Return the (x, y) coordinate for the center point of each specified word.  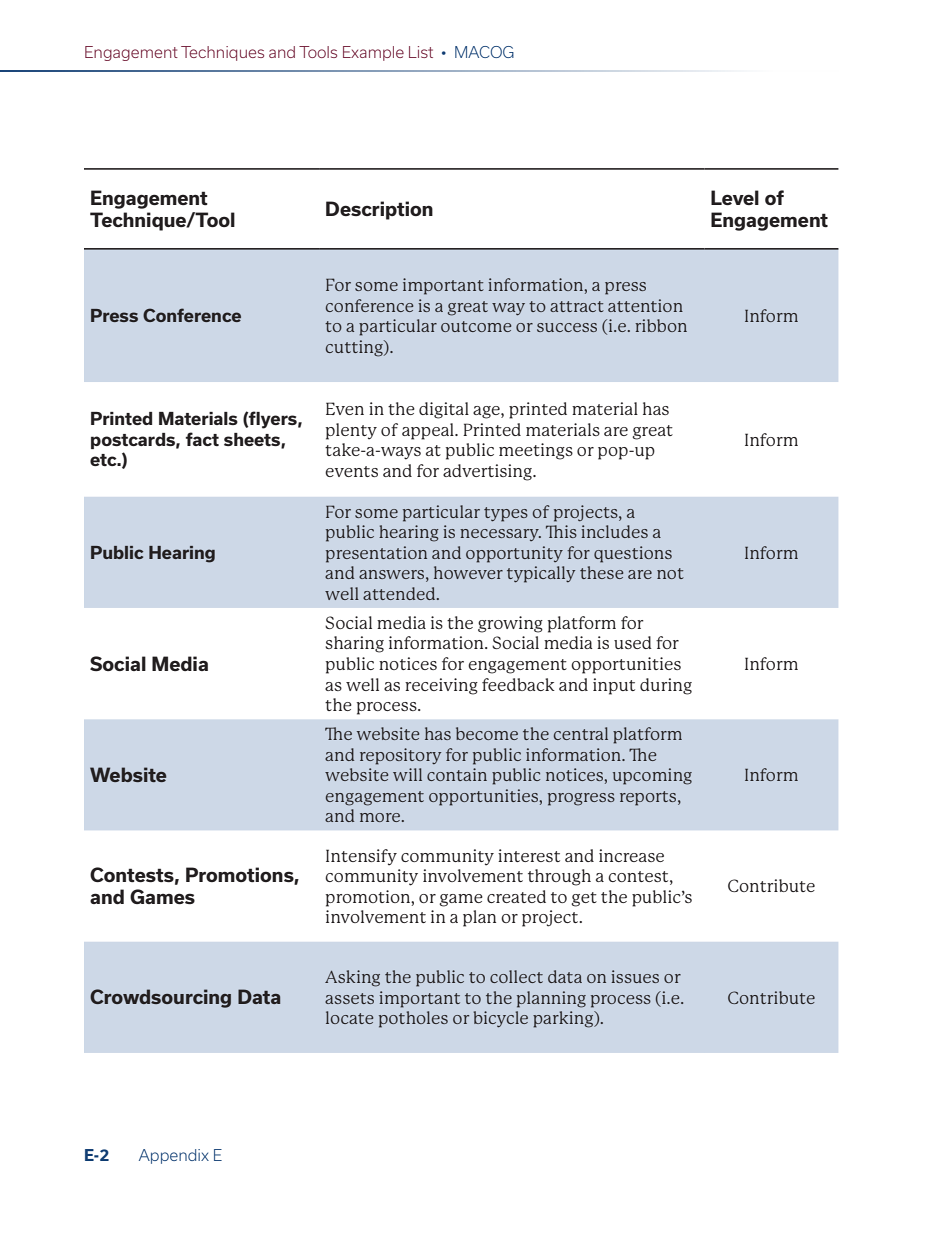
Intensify (361, 857)
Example (373, 53)
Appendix (174, 1156)
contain (457, 774)
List (421, 52)
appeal (429, 431)
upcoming (652, 776)
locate (349, 1017)
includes (614, 531)
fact (202, 439)
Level (735, 197)
